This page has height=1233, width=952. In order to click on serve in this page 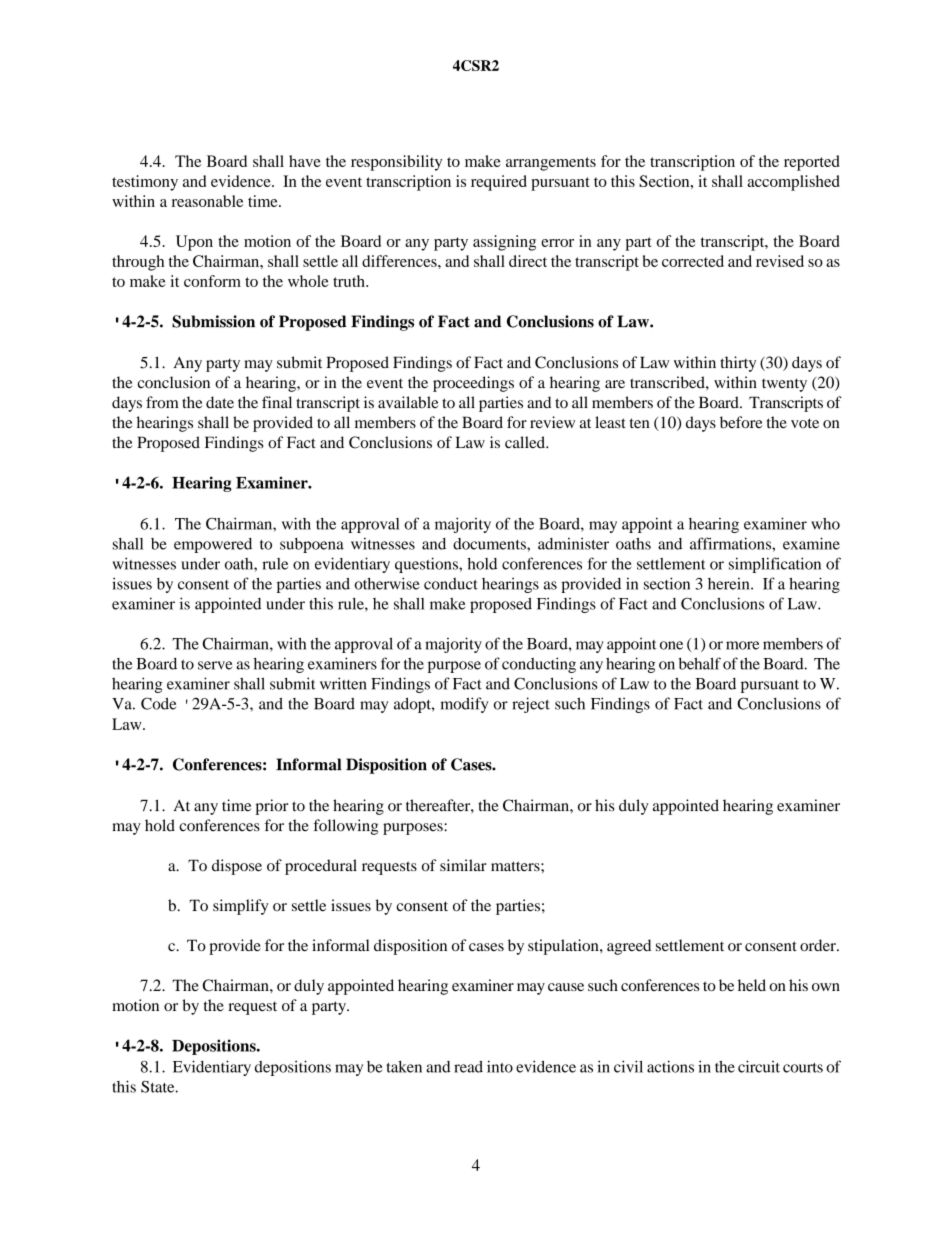, I will do `click(215, 665)`.
